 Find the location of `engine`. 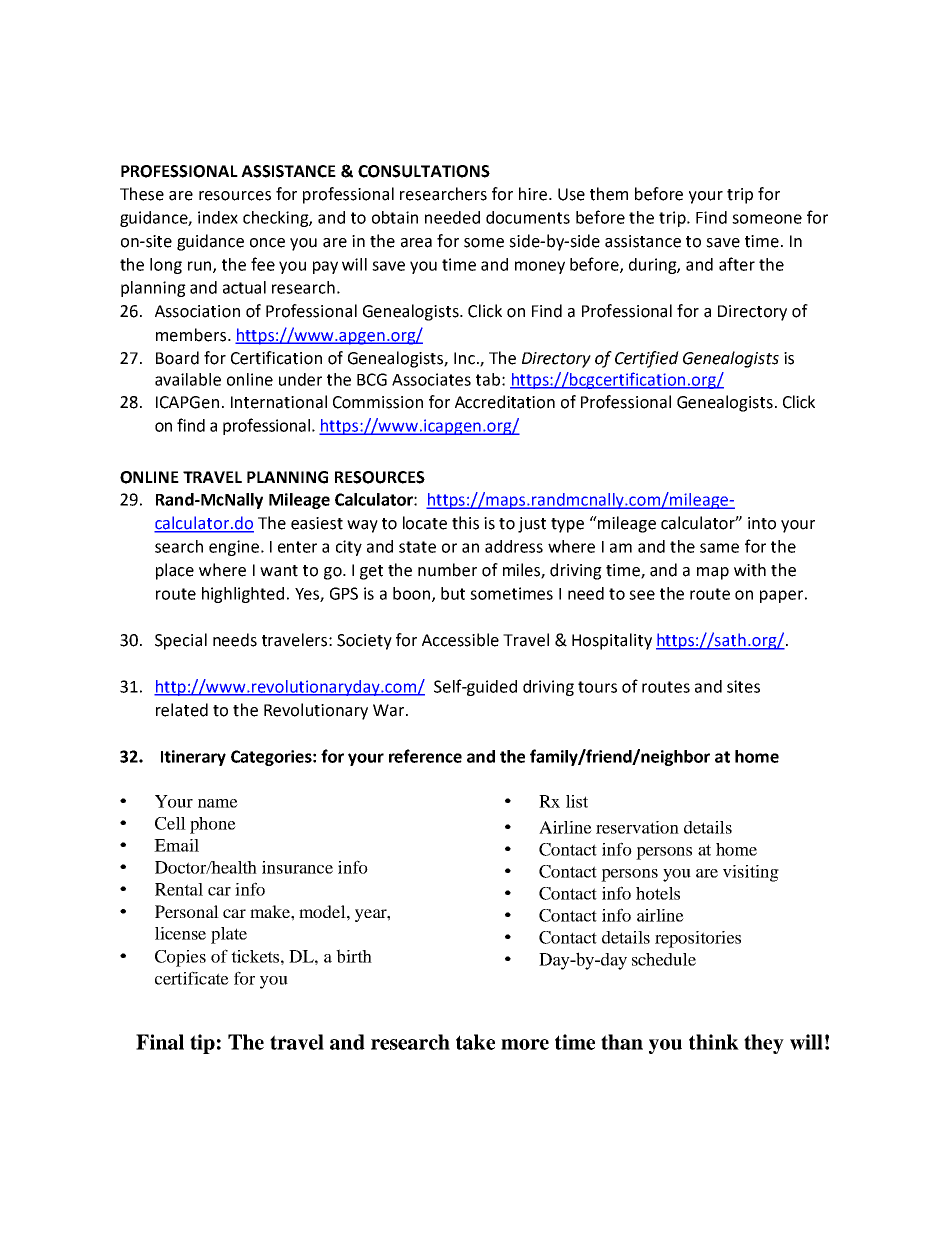

engine is located at coordinates (234, 548).
